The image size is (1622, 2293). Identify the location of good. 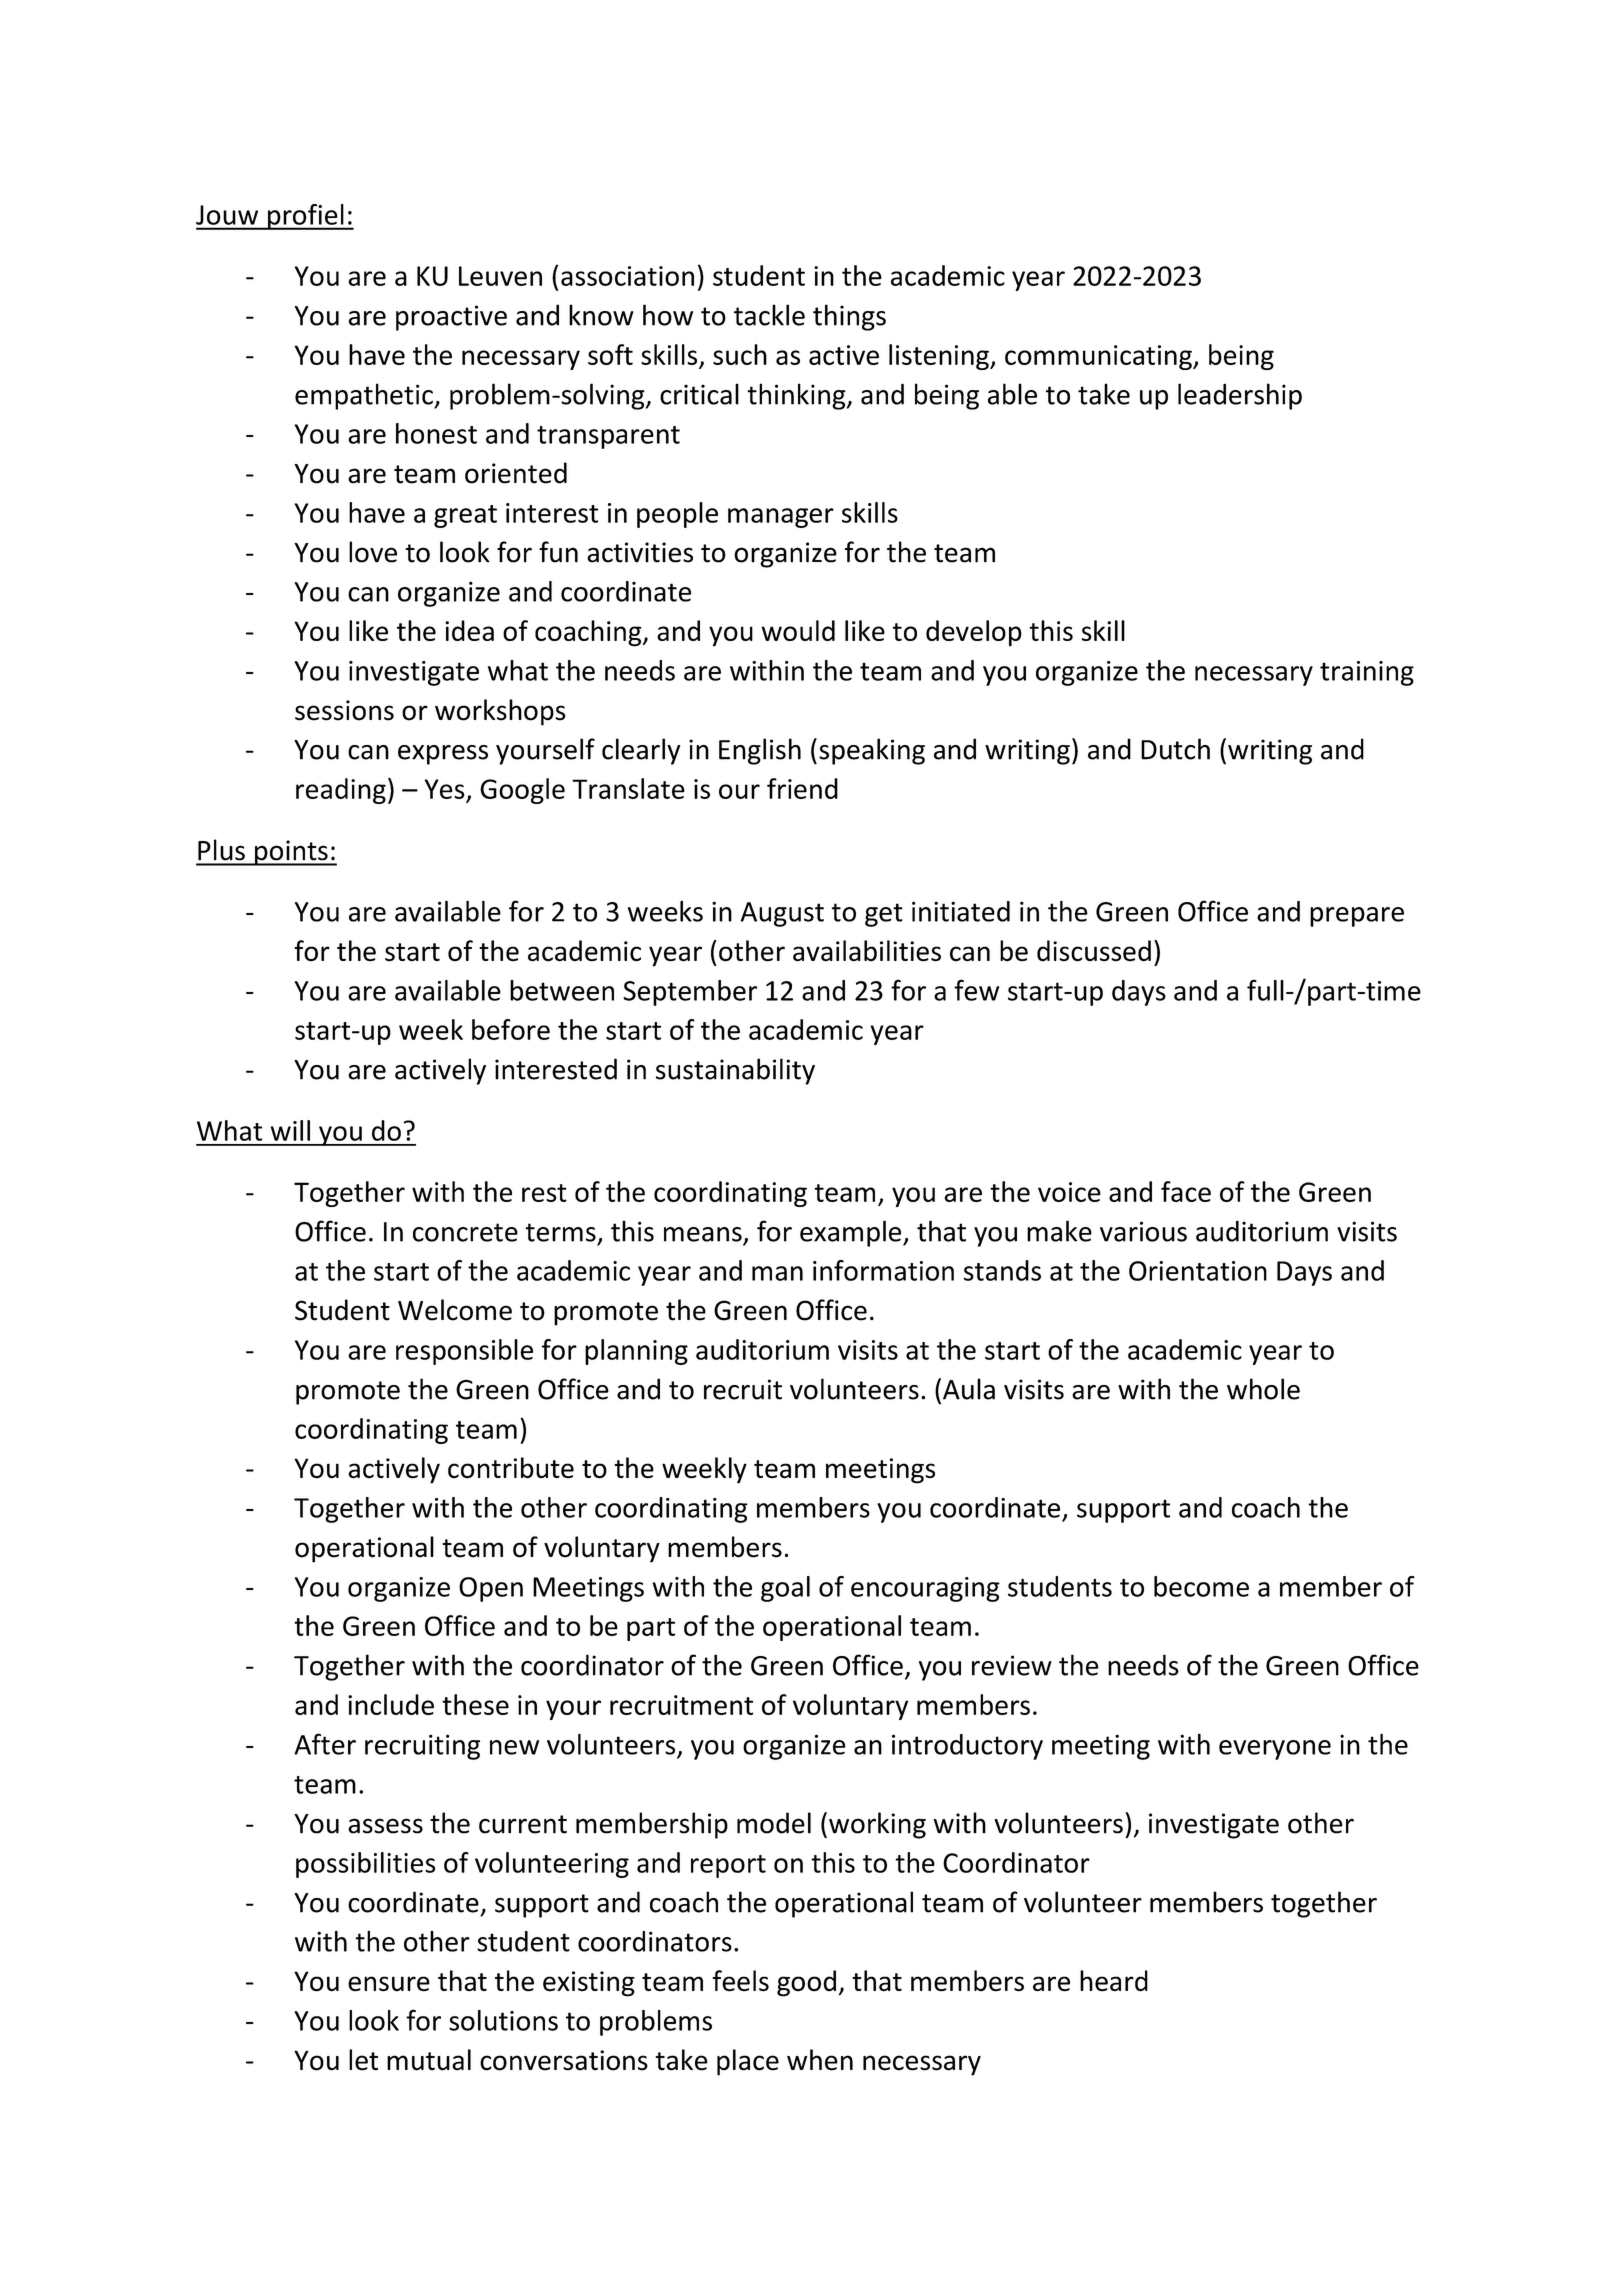
(806, 1983).
